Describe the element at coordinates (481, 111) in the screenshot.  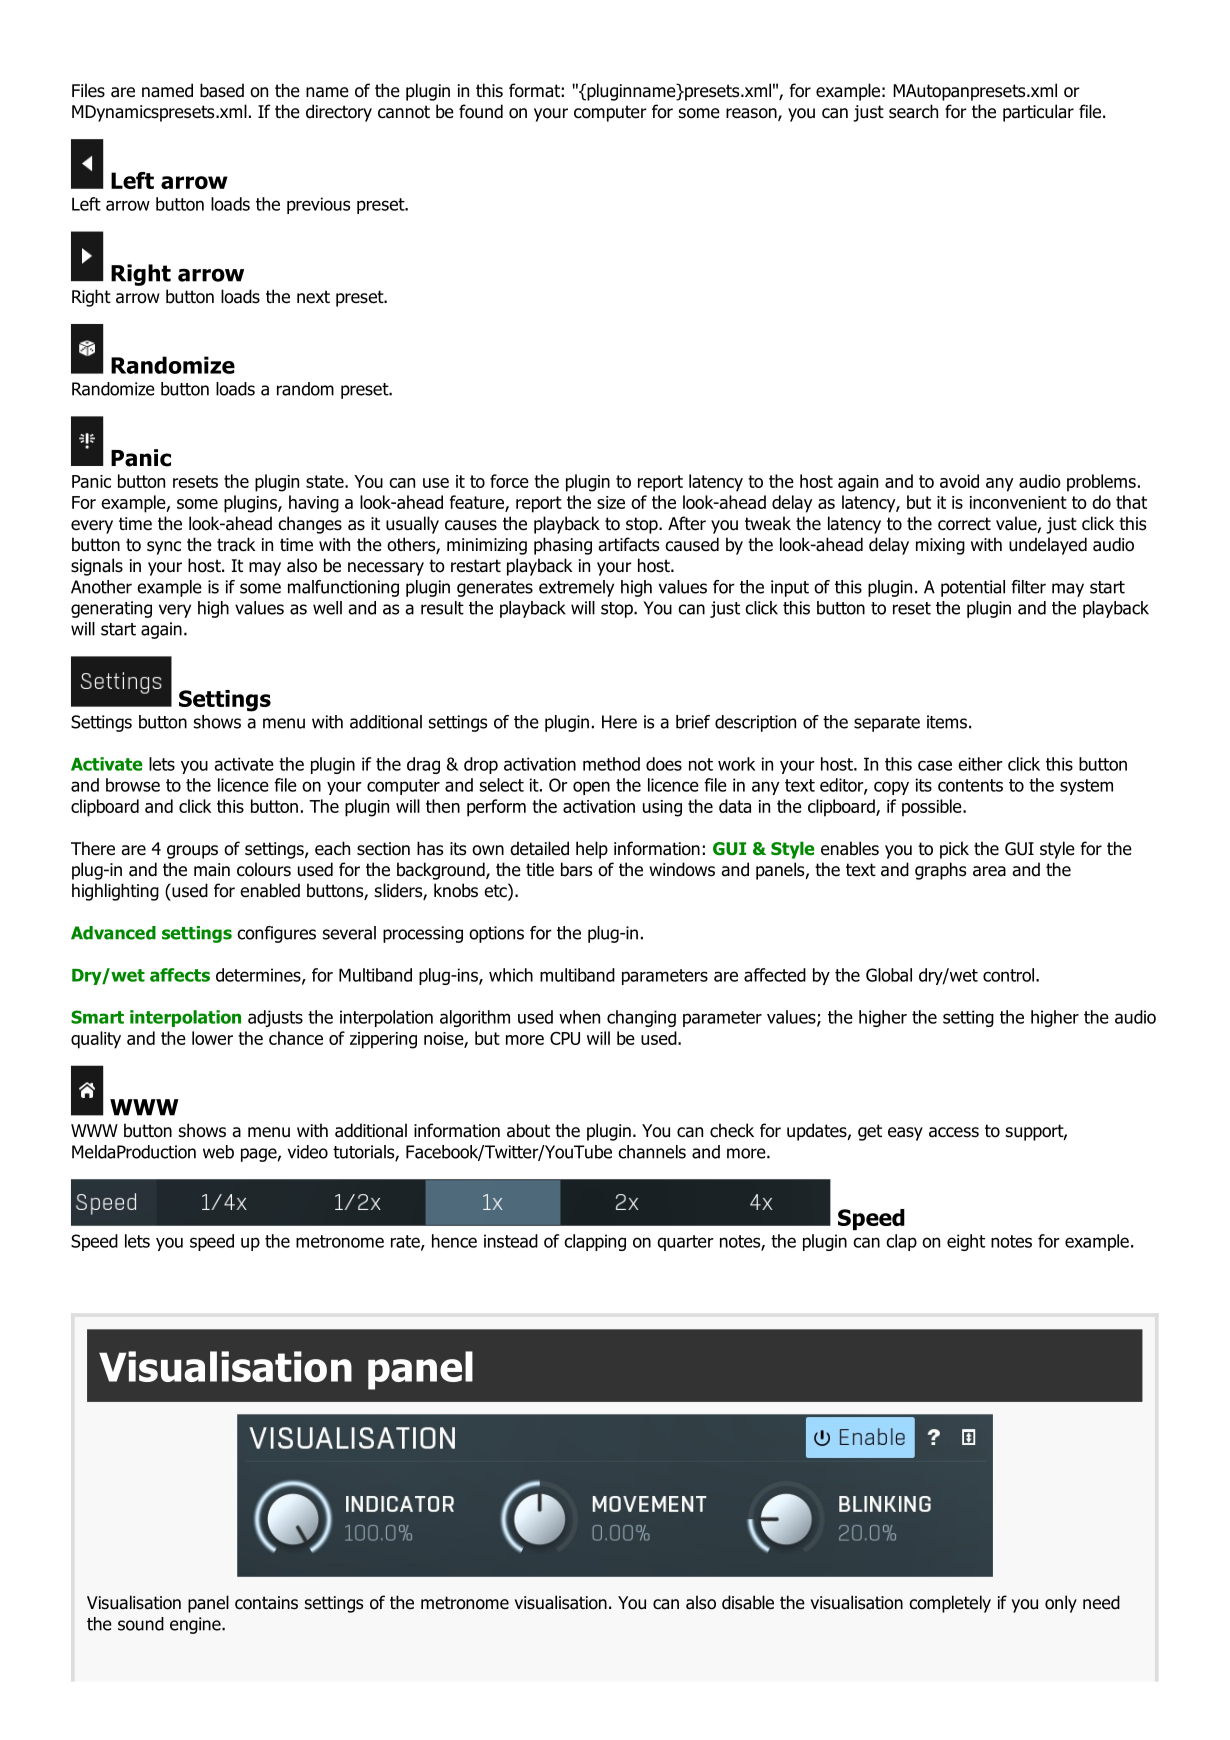
I see `found` at that location.
